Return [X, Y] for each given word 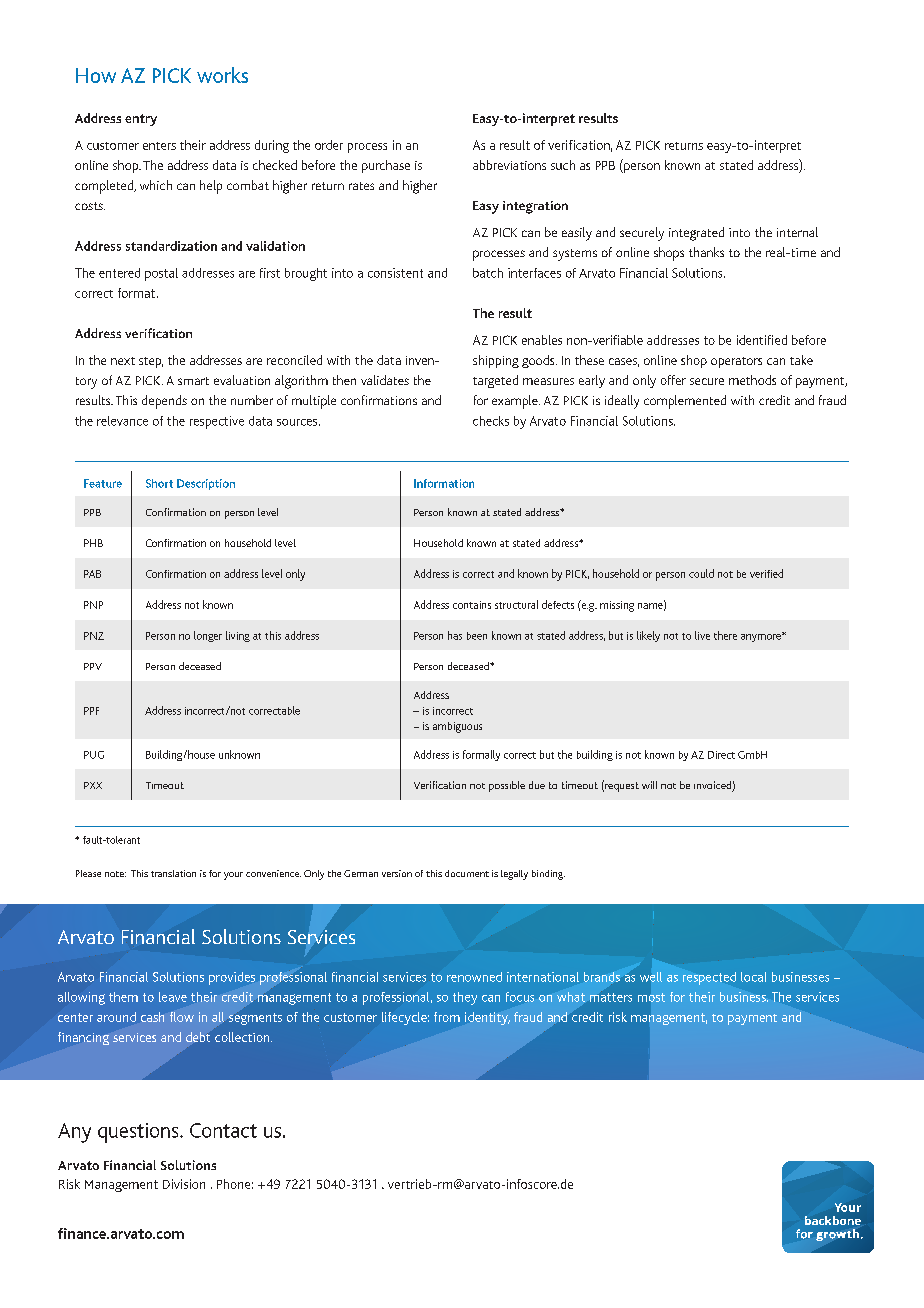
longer [208, 636]
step [151, 362]
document [467, 873]
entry [141, 120]
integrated [696, 234]
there [725, 635]
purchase [386, 166]
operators [736, 362]
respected [709, 978]
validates [385, 380]
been [477, 636]
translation [173, 873]
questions [139, 1133]
